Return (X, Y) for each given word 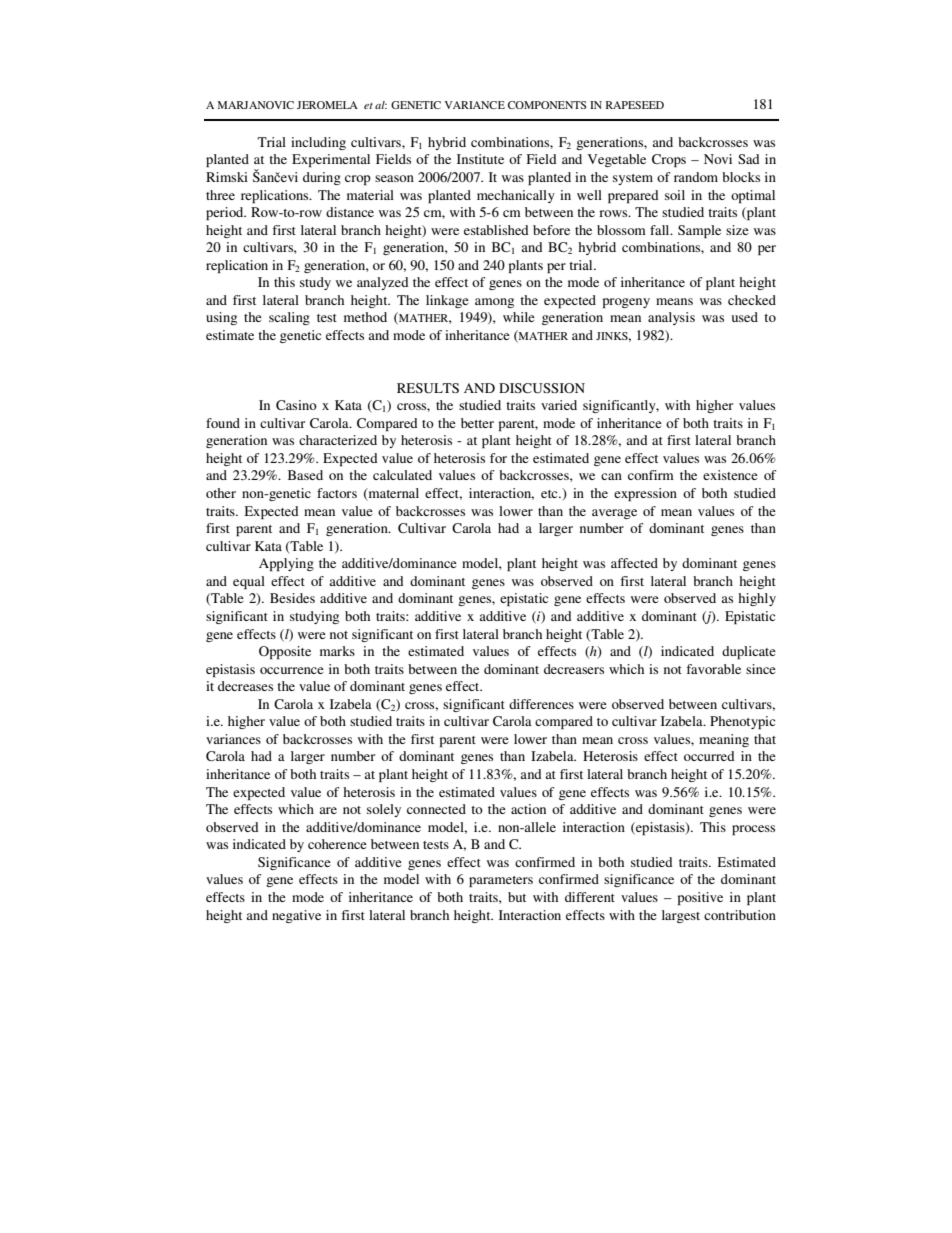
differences (541, 704)
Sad (749, 159)
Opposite (285, 652)
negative (296, 916)
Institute (480, 159)
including (318, 143)
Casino (296, 405)
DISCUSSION (542, 388)
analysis (671, 318)
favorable (713, 669)
